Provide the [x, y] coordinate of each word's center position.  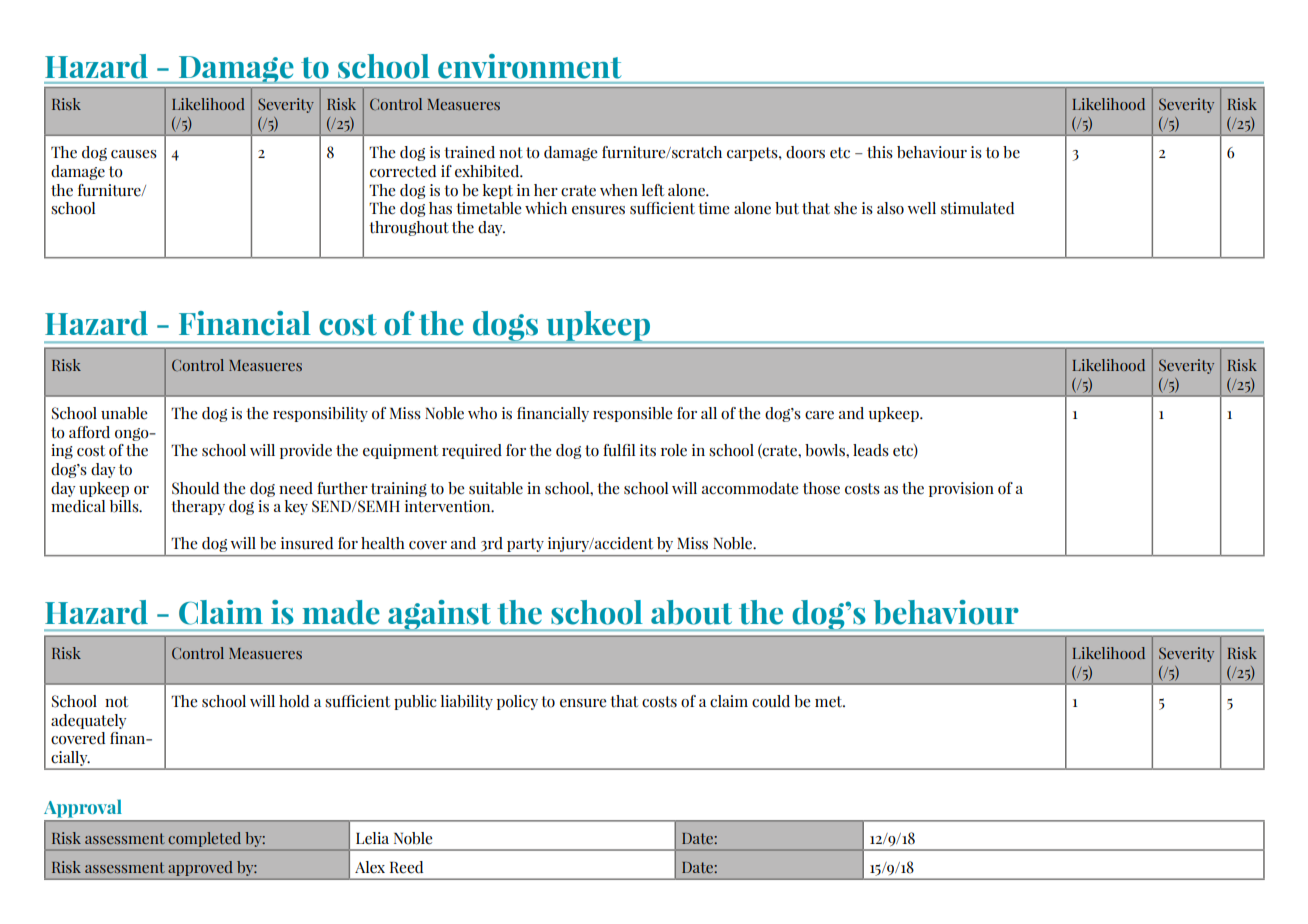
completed [205, 839]
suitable [496, 488]
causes [134, 154]
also [890, 208]
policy [517, 702]
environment [529, 66]
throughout [409, 228]
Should [195, 488]
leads [871, 450]
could [771, 701]
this [880, 152]
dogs [505, 327]
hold [294, 701]
